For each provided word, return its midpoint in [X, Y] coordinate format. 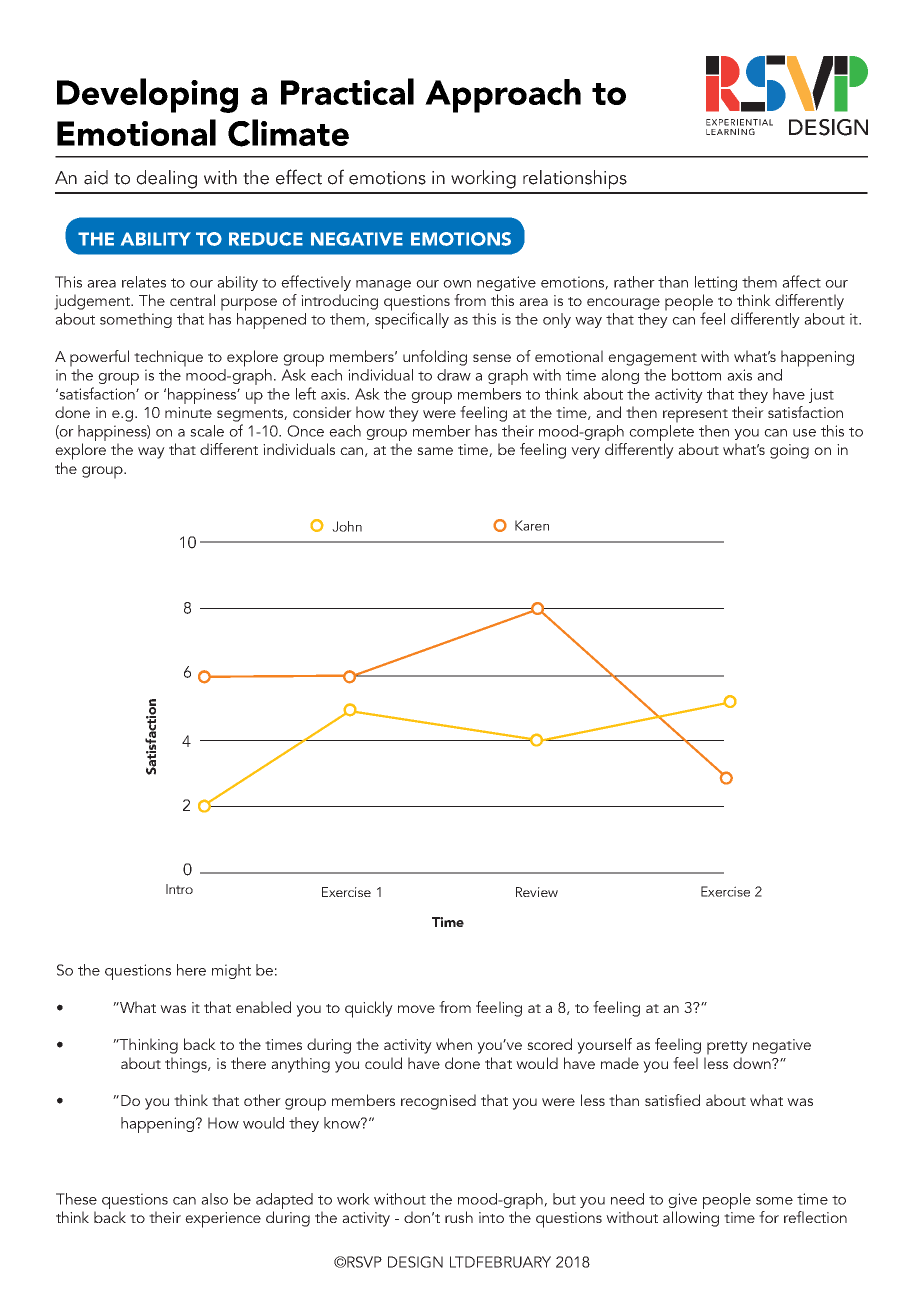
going [789, 451]
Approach [503, 96]
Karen [532, 525]
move [416, 1009]
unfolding [435, 358]
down [753, 1063]
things [187, 1065]
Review [537, 892]
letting [716, 283]
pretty [727, 1048]
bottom [696, 375]
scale [207, 431]
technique [168, 358]
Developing [147, 95]
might [231, 971]
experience [223, 1220]
